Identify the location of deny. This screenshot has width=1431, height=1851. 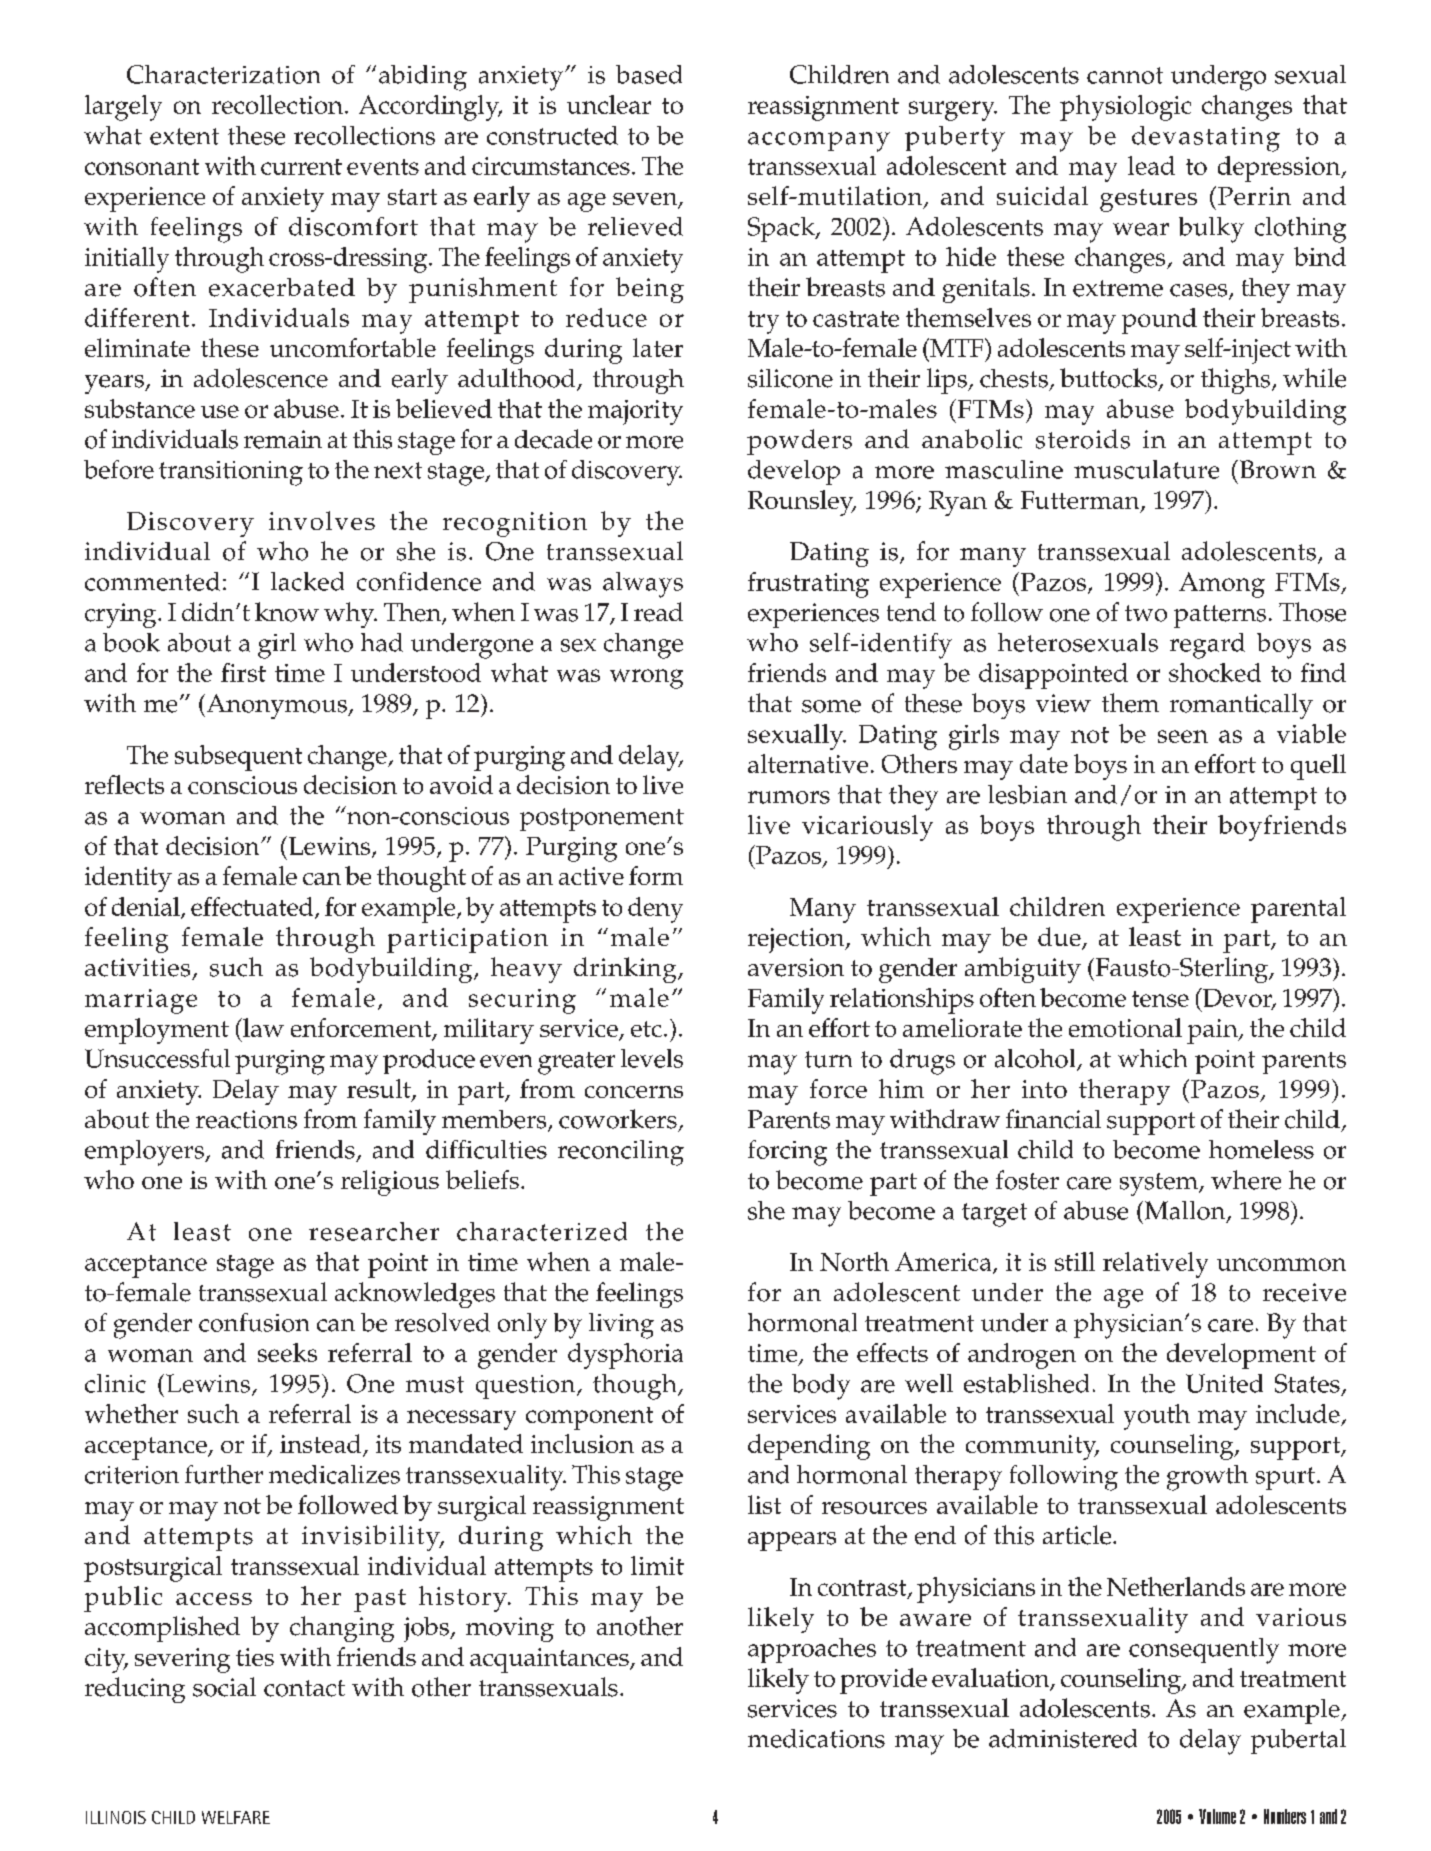
(655, 910).
